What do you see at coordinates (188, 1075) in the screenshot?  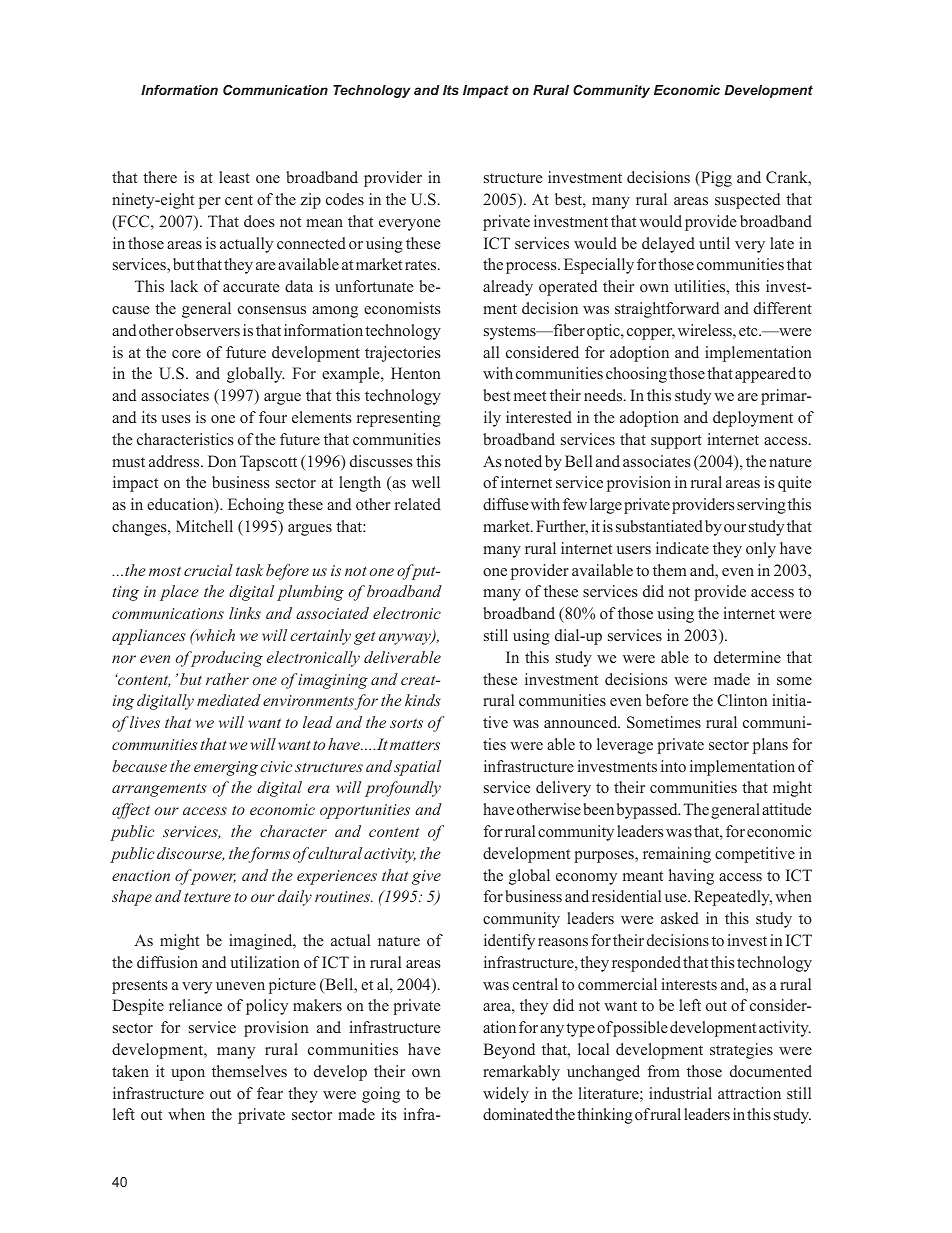 I see `upon` at bounding box center [188, 1075].
